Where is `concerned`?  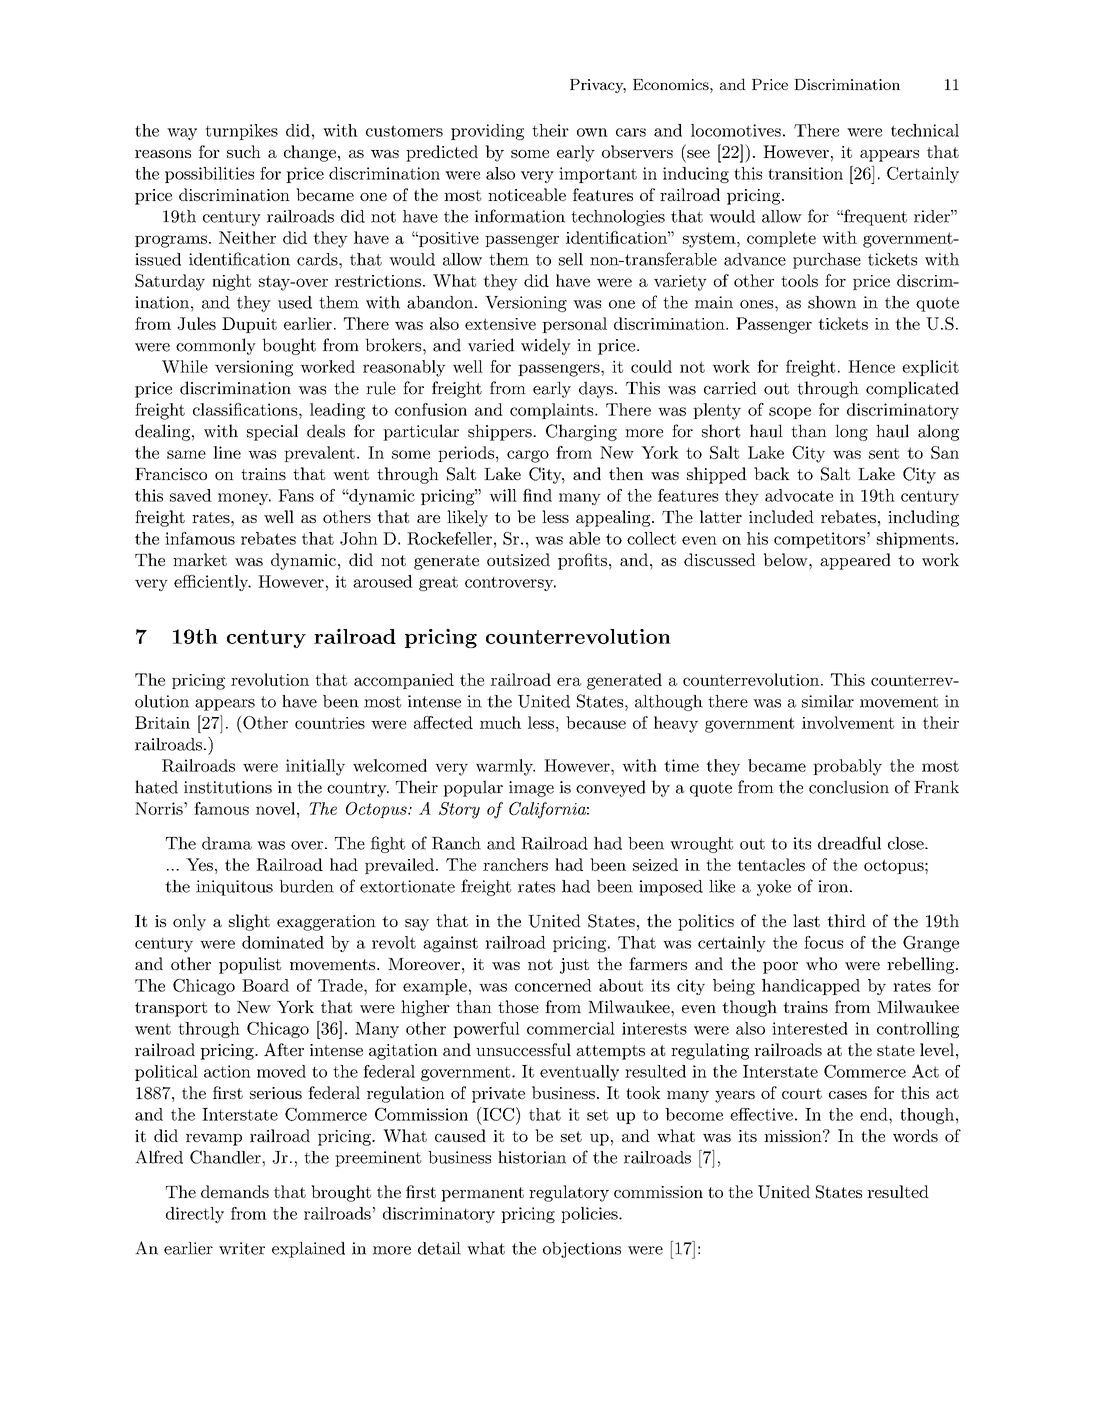
concerned is located at coordinates (553, 985).
